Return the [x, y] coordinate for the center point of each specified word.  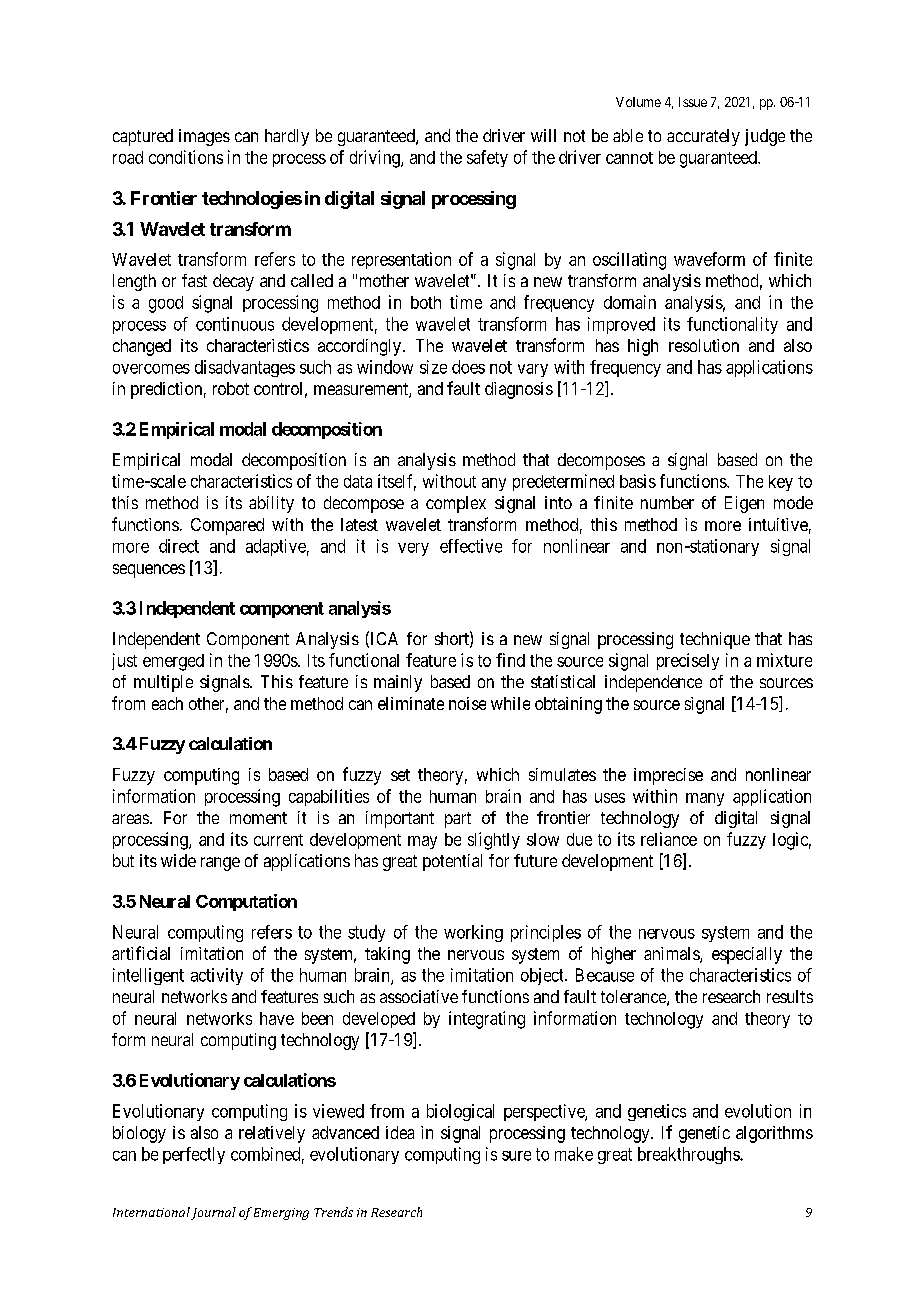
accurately [703, 137]
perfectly [194, 1155]
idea [400, 1132]
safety [487, 158]
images [204, 137]
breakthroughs [689, 1155]
